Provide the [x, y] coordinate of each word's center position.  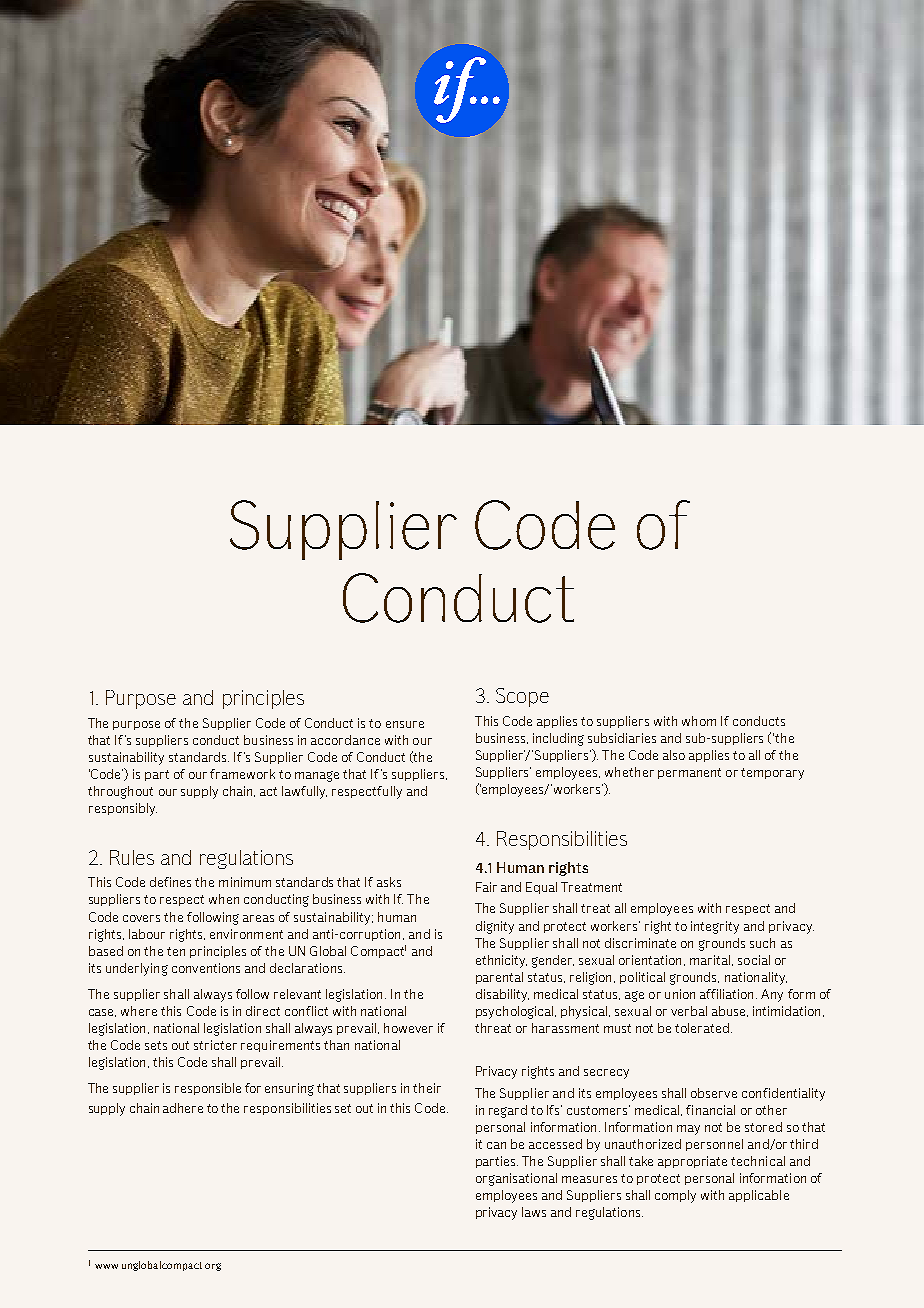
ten [176, 951]
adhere [183, 1108]
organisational [516, 1179]
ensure [405, 724]
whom [699, 721]
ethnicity [501, 961]
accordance [345, 740]
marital [711, 960]
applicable [759, 1196]
